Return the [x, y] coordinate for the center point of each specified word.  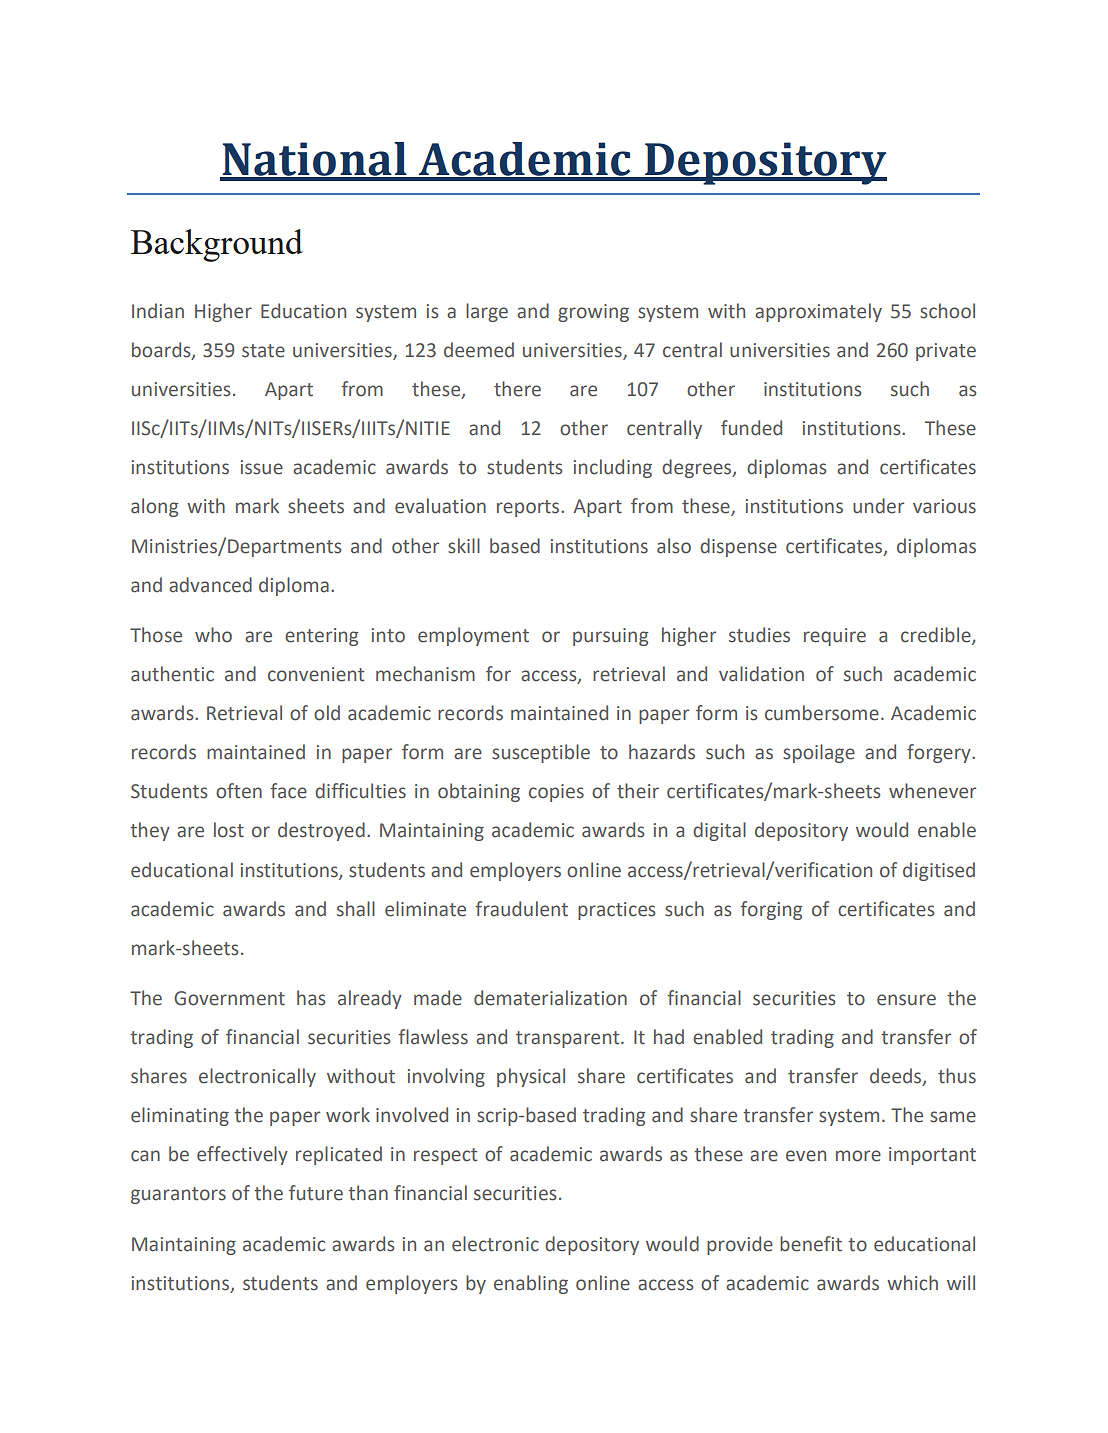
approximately [818, 312]
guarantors [178, 1195]
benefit [811, 1244]
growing [593, 313]
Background [217, 245]
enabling [531, 1284]
